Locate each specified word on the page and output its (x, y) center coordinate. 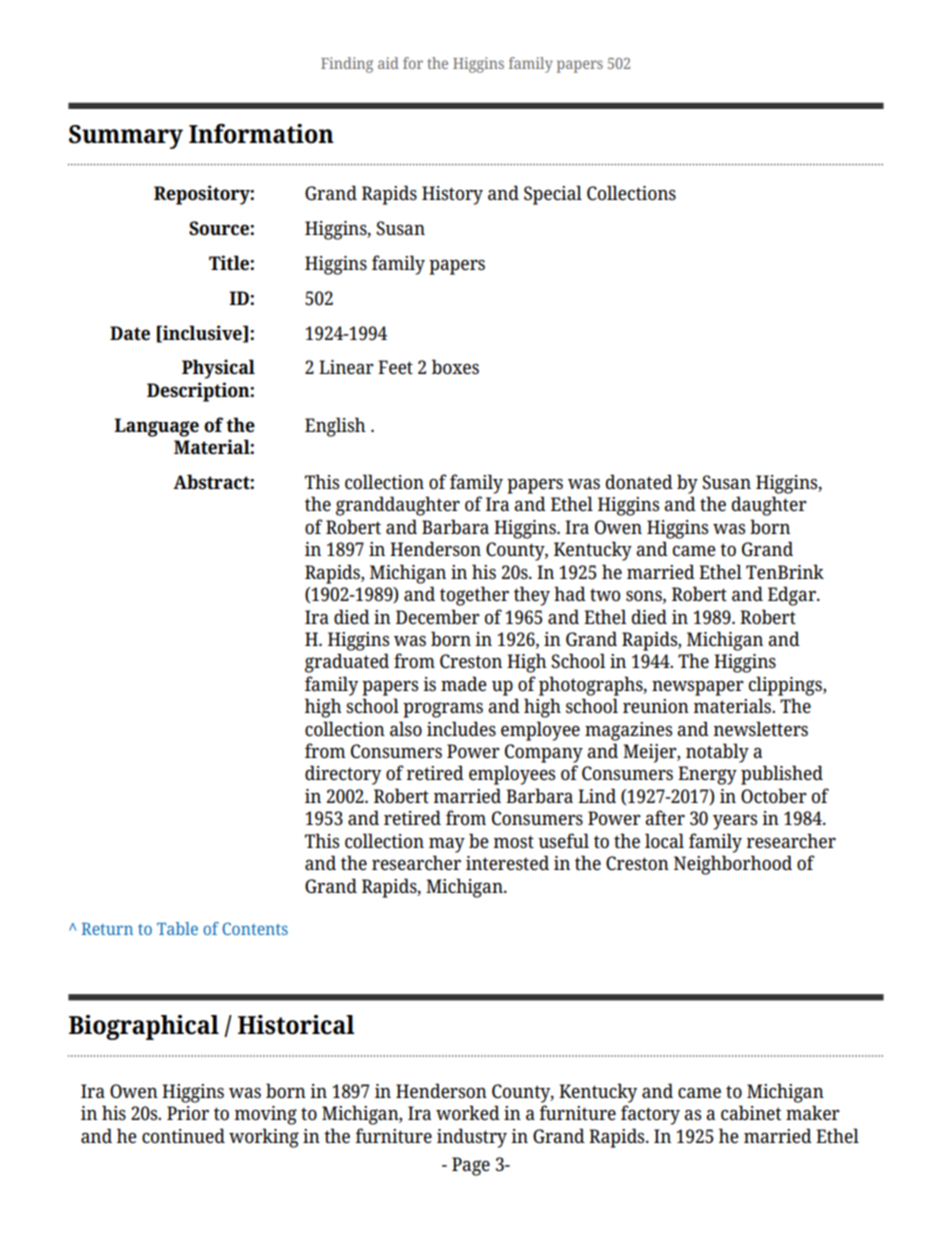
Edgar (793, 596)
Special (553, 195)
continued (183, 1135)
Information (261, 134)
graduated (347, 663)
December (438, 616)
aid (388, 63)
